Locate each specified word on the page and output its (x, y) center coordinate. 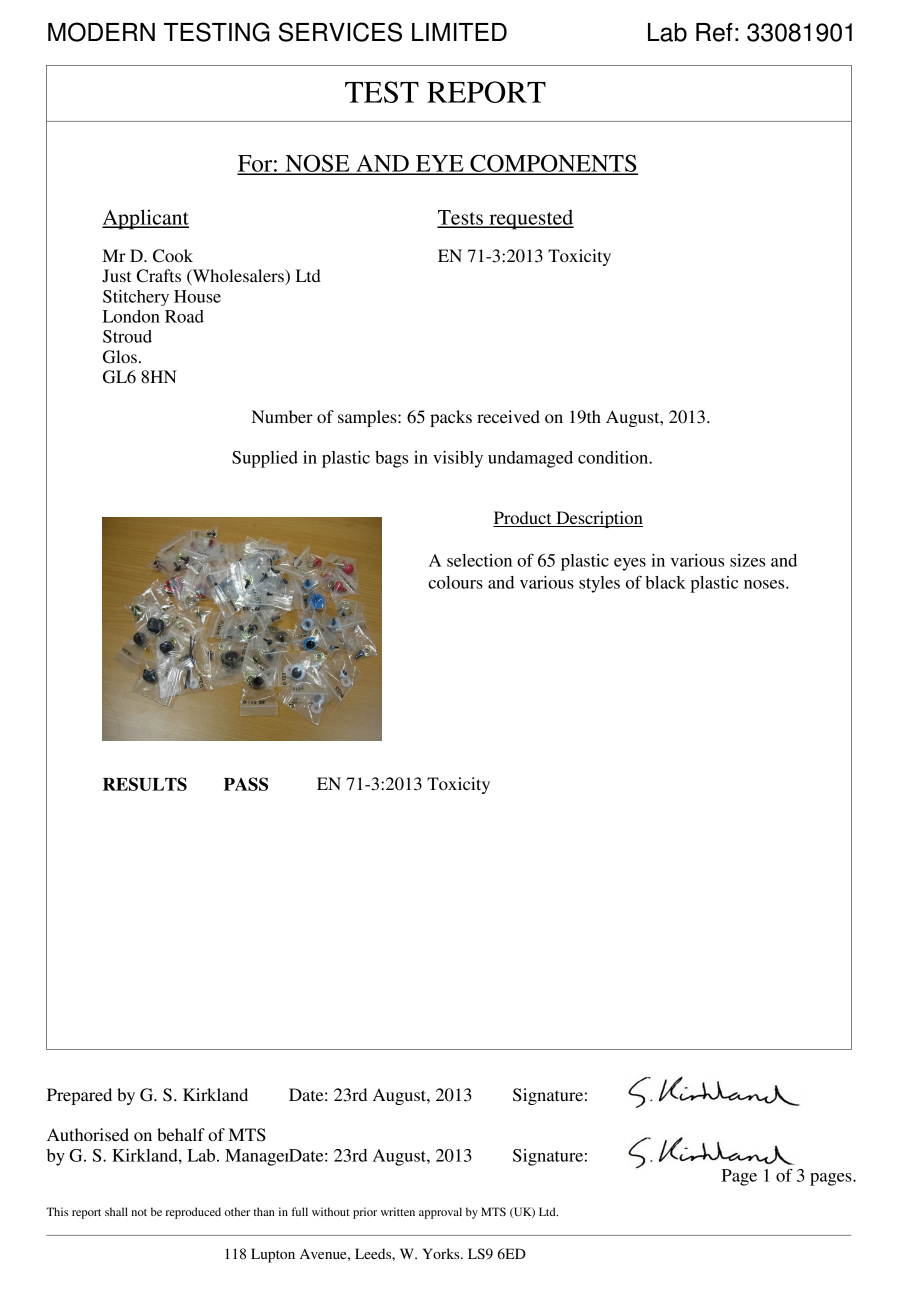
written (398, 1211)
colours (455, 582)
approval (440, 1213)
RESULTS (145, 784)
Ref (714, 32)
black (665, 582)
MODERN (101, 32)
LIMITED (459, 32)
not (139, 1212)
